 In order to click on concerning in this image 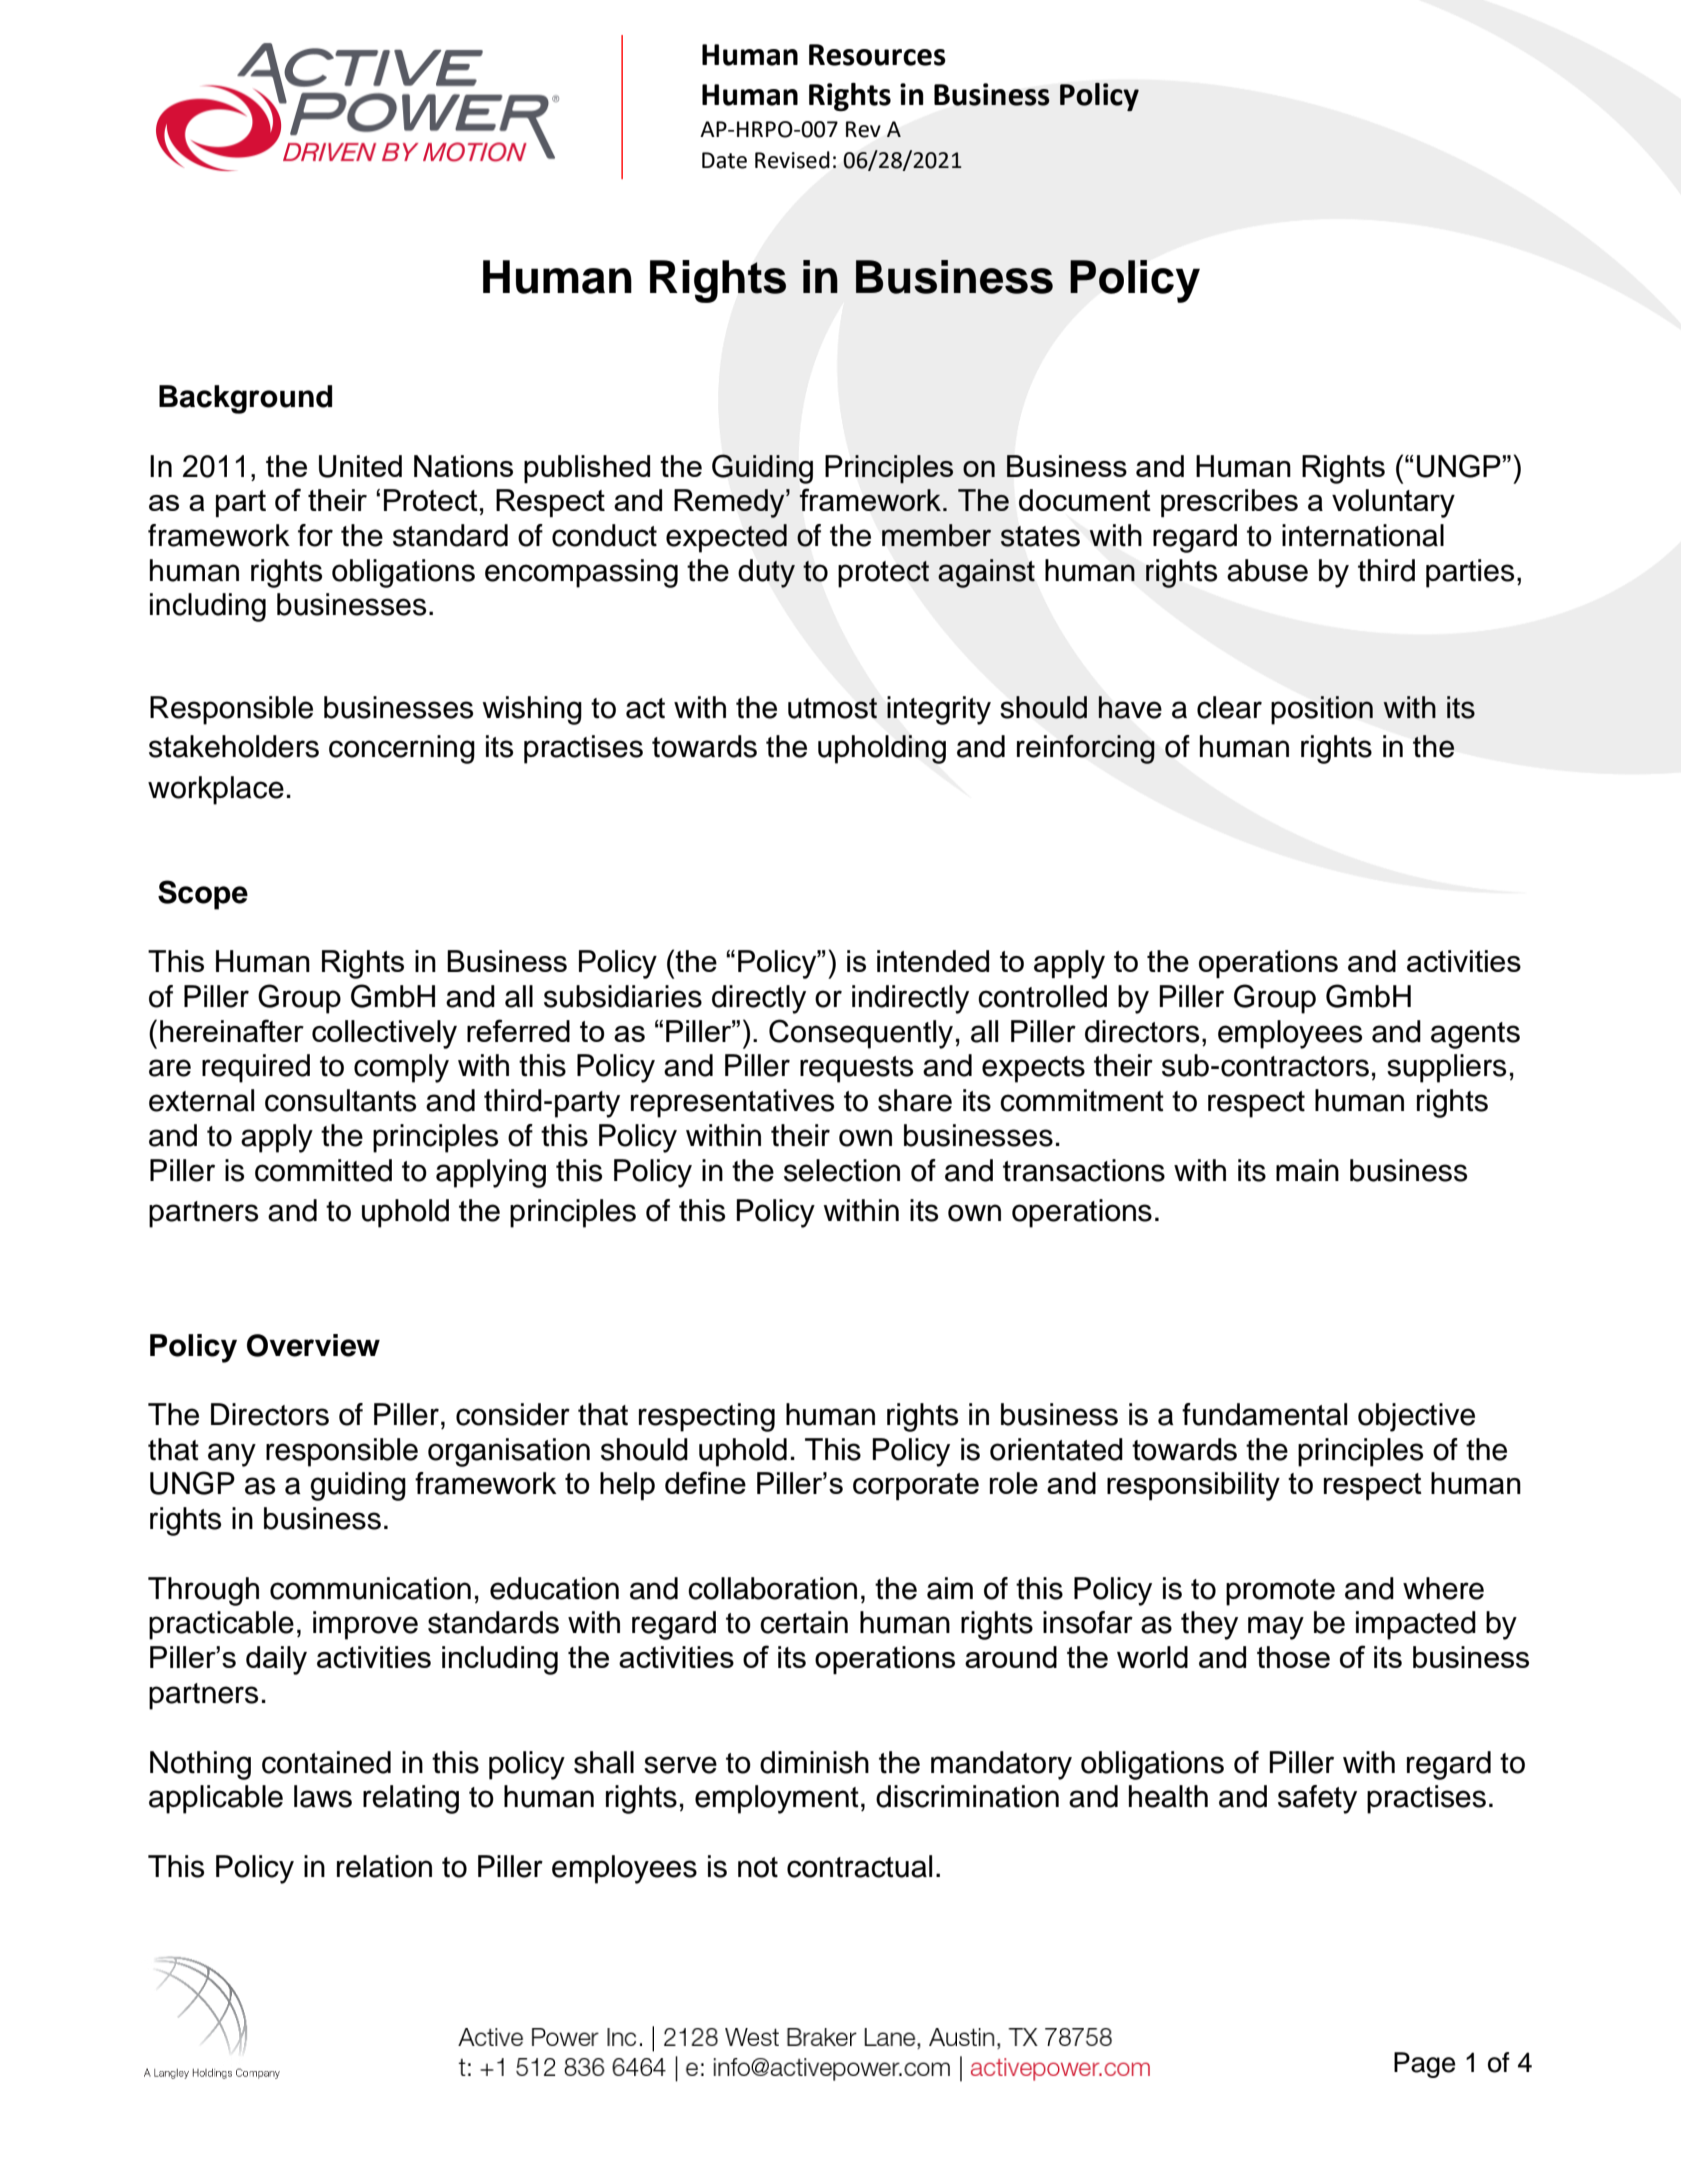, I will do `click(402, 749)`.
